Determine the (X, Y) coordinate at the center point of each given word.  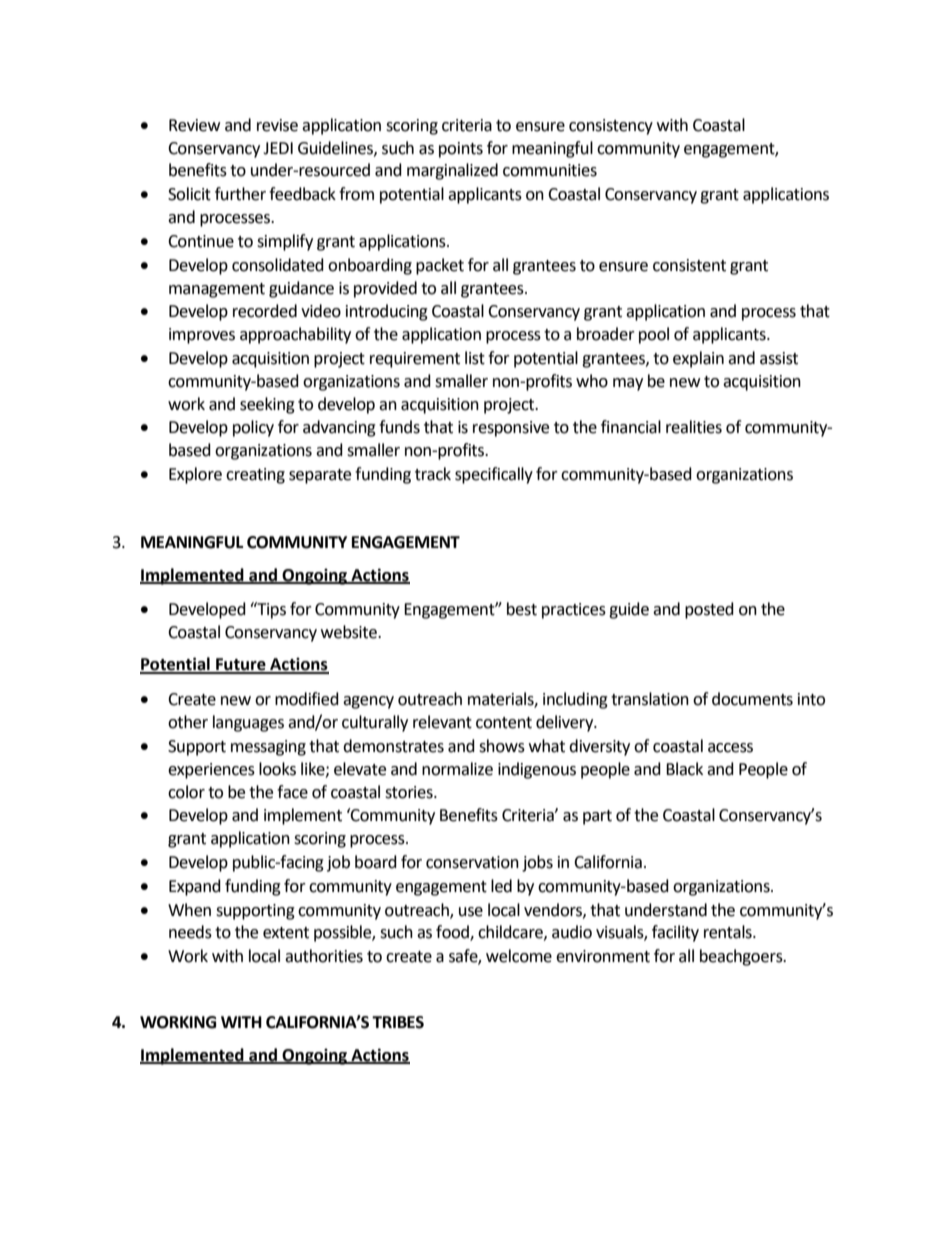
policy (253, 428)
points (461, 150)
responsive (511, 429)
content (504, 723)
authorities (324, 956)
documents (752, 699)
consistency (611, 127)
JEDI (278, 148)
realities (694, 427)
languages (248, 723)
